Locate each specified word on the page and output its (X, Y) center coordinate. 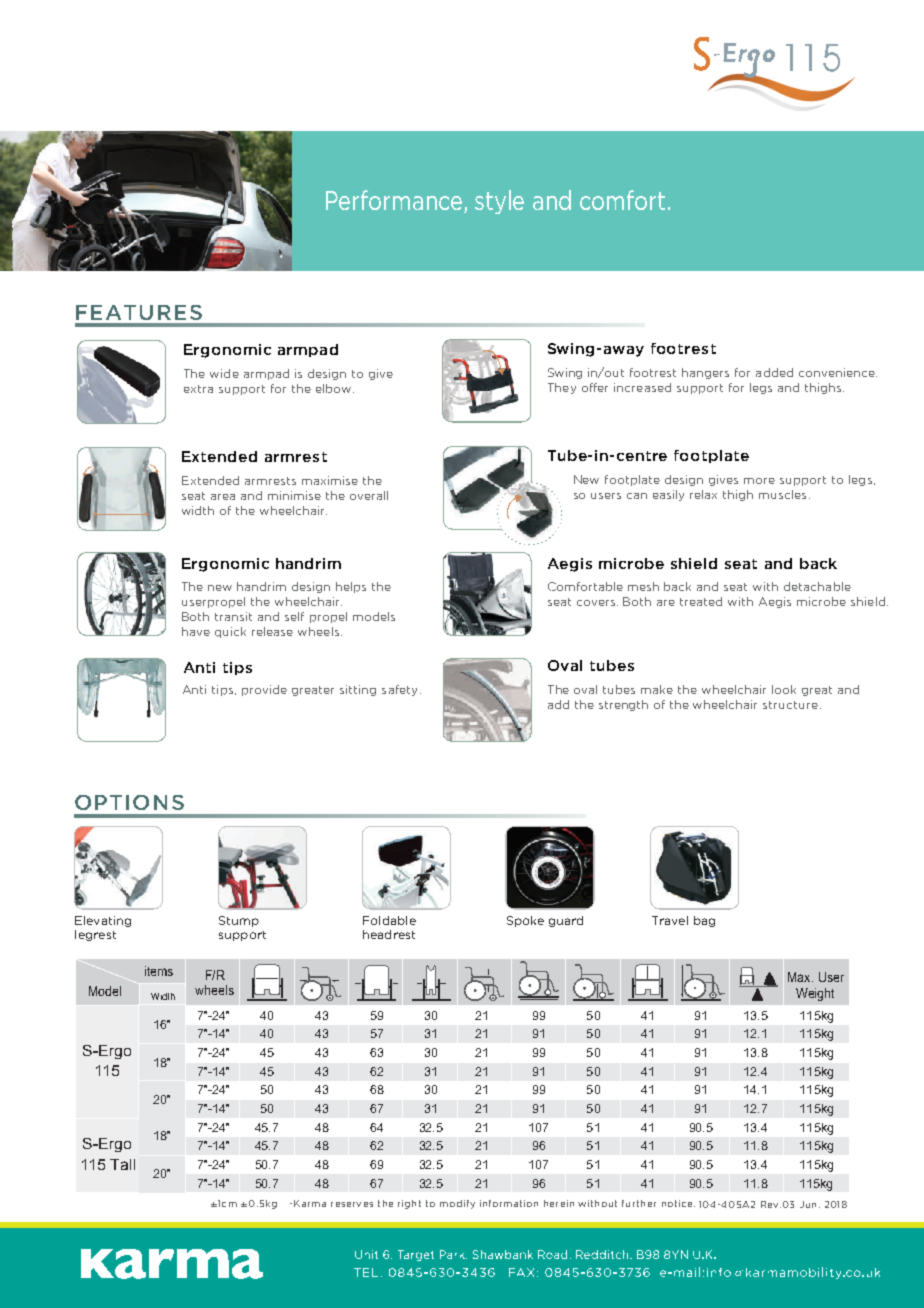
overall (369, 495)
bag (704, 921)
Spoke (525, 921)
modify (457, 1204)
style (499, 202)
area (223, 497)
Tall (122, 1164)
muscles (782, 494)
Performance (395, 201)
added (774, 372)
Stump (239, 921)
